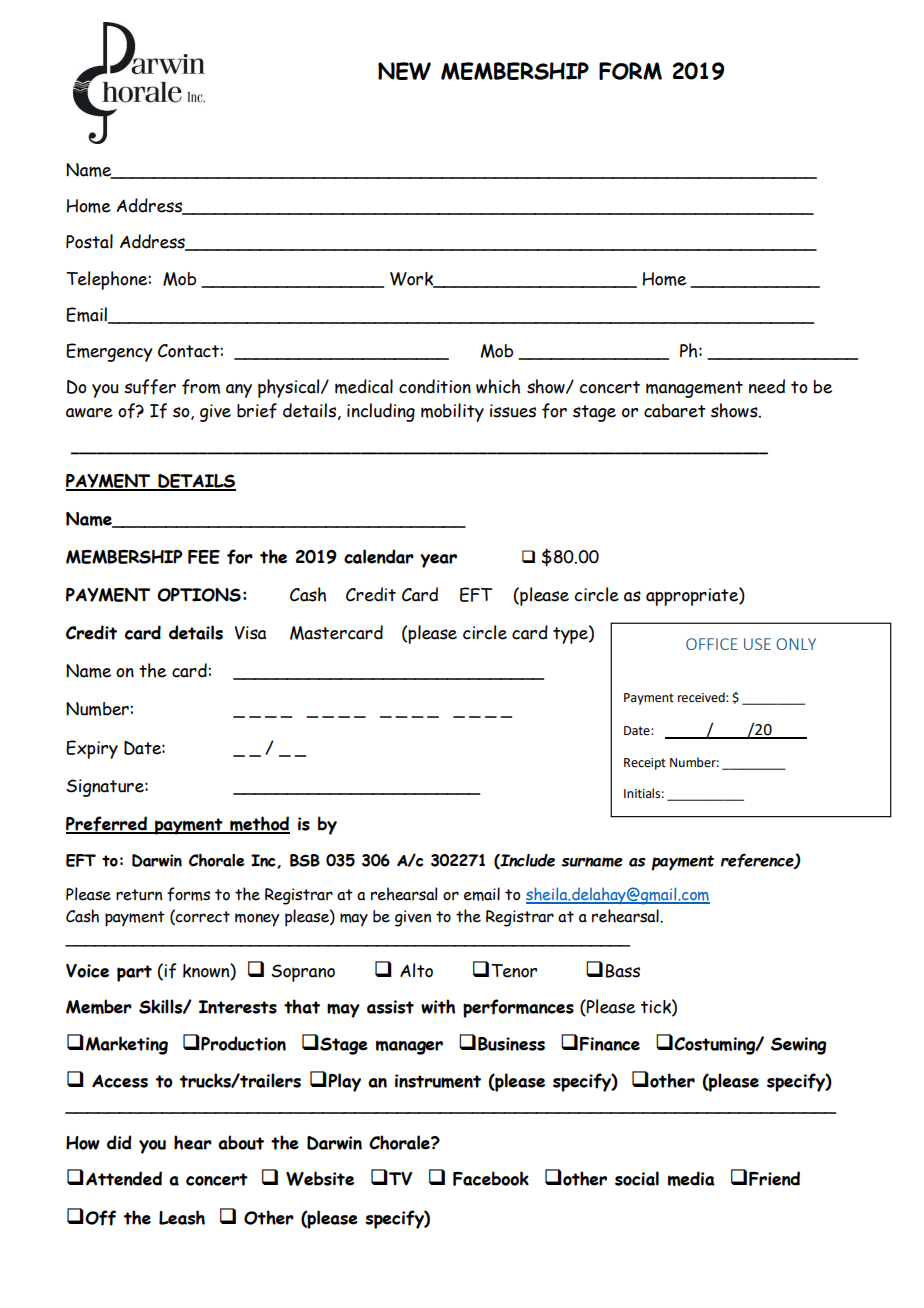 This image has height=1308, width=924. I want to click on Facebook, so click(491, 1178).
